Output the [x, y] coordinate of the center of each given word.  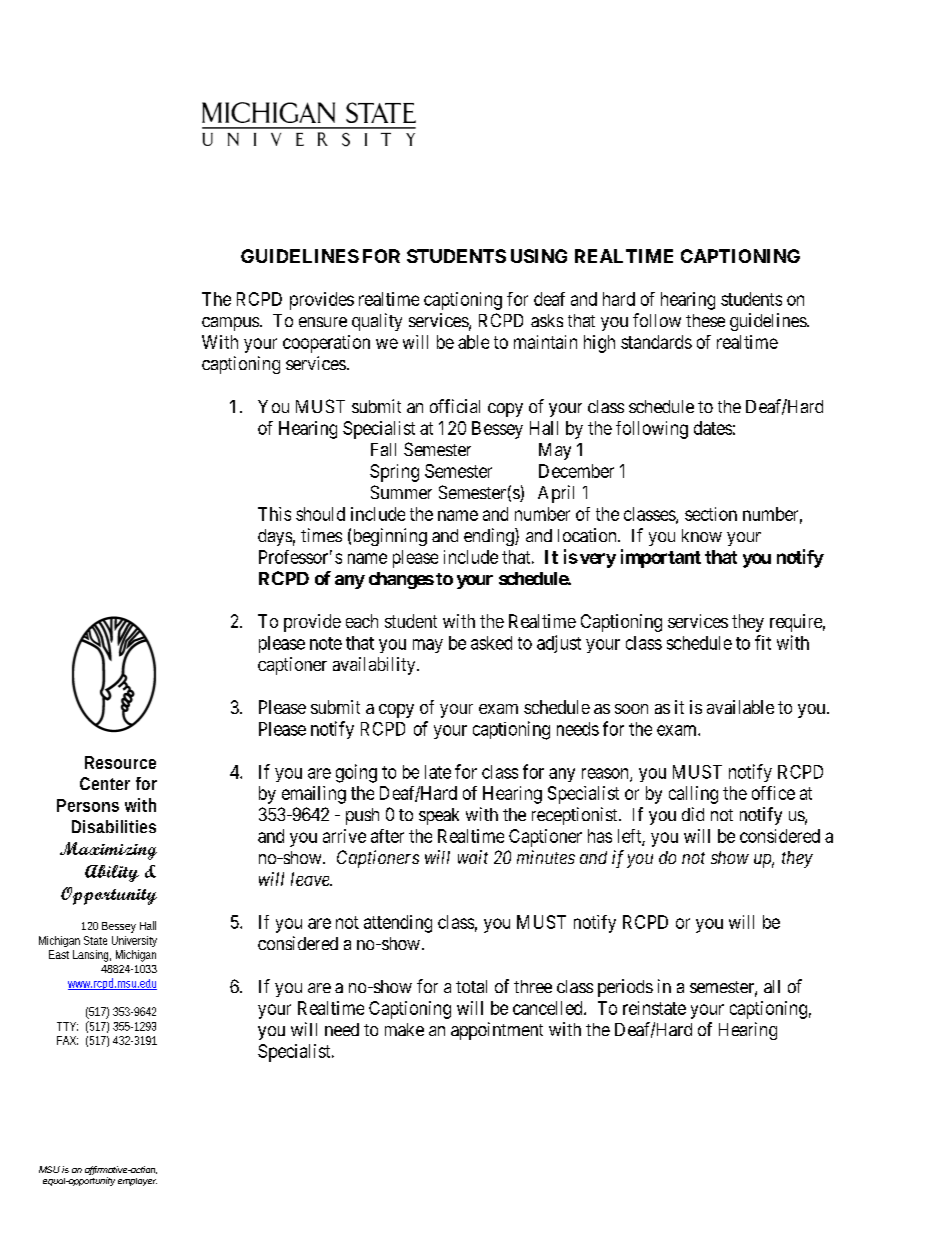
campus [230, 324]
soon [631, 709]
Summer [401, 492]
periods [625, 988]
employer [137, 1182]
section [711, 514]
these [705, 320]
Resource [120, 762]
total [471, 986]
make [404, 1029]
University [134, 941]
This [274, 514]
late [438, 772]
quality [377, 322]
